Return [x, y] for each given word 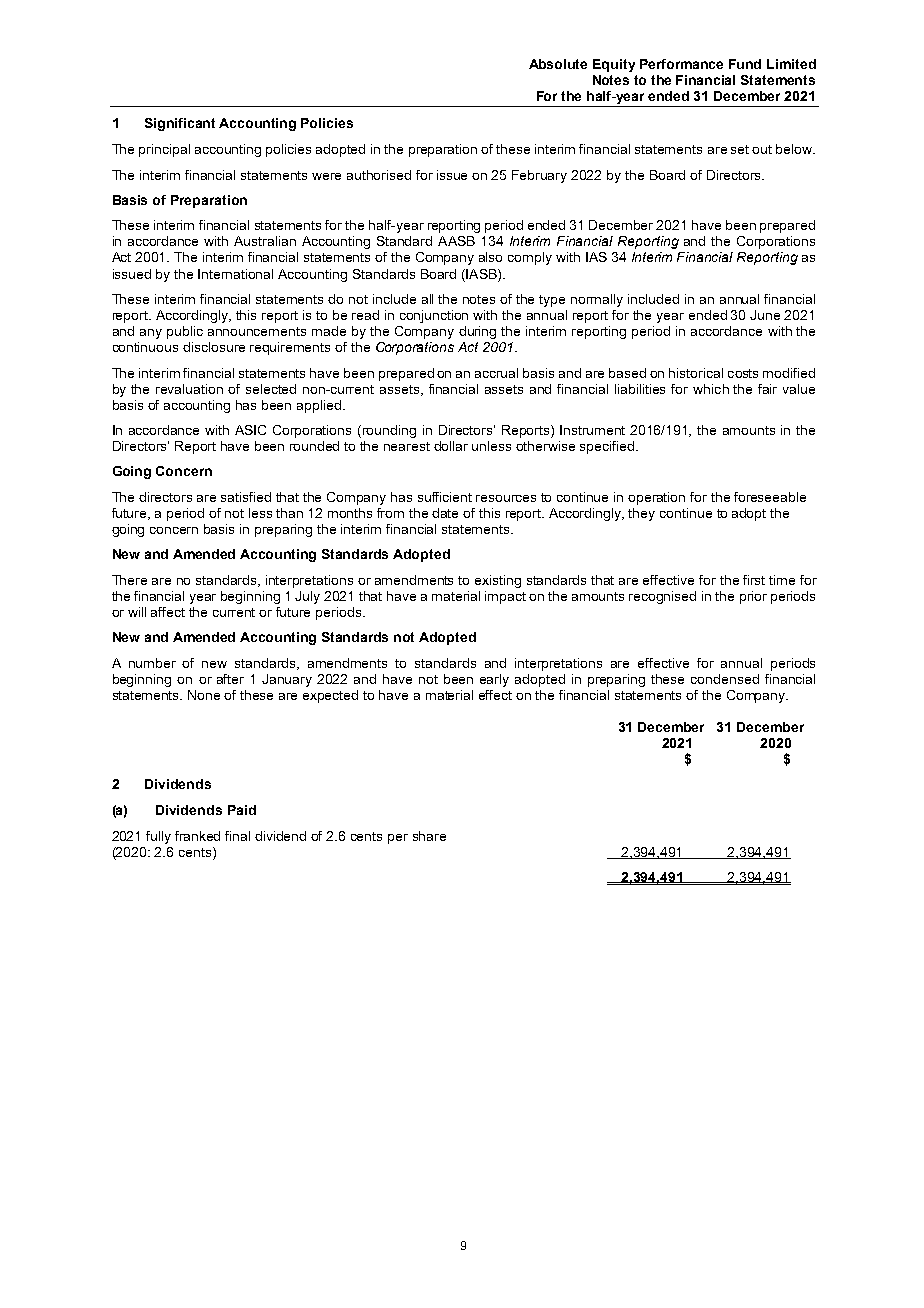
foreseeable [770, 497]
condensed [725, 679]
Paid [242, 810]
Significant [180, 124]
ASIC [250, 430]
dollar [451, 446]
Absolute [558, 64]
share [429, 836]
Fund [745, 64]
